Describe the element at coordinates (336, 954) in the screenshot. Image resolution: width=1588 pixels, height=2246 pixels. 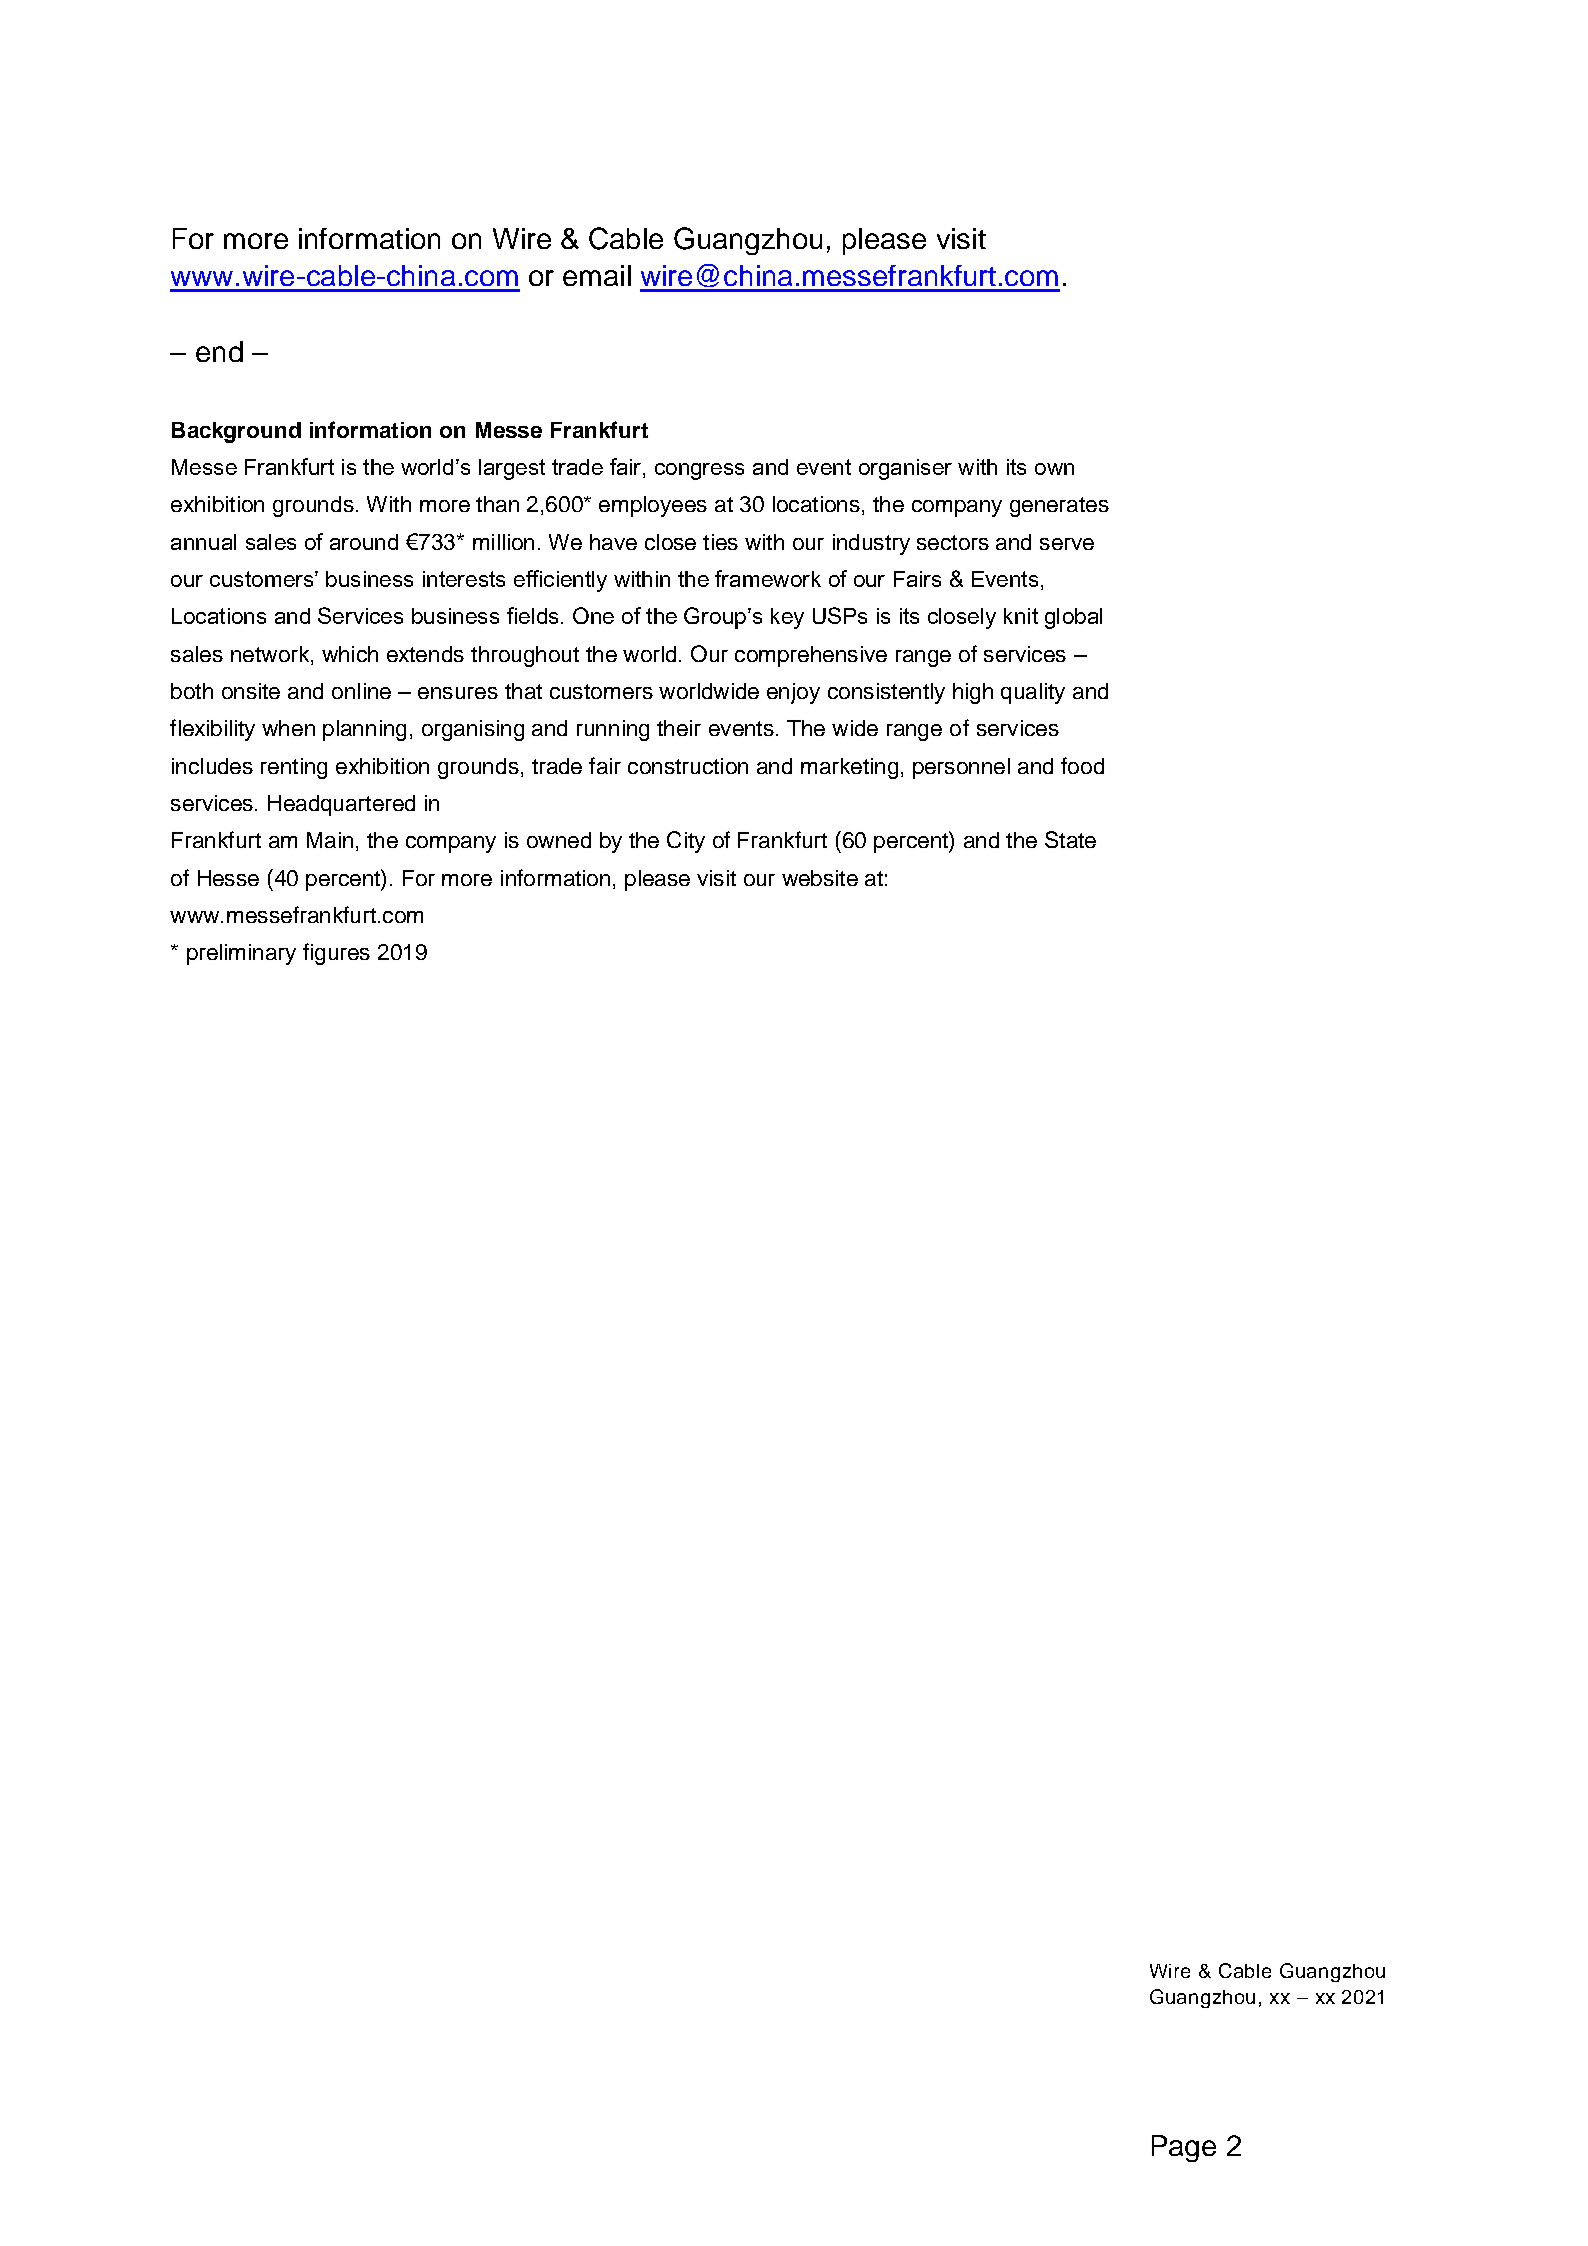
I see `figures` at that location.
